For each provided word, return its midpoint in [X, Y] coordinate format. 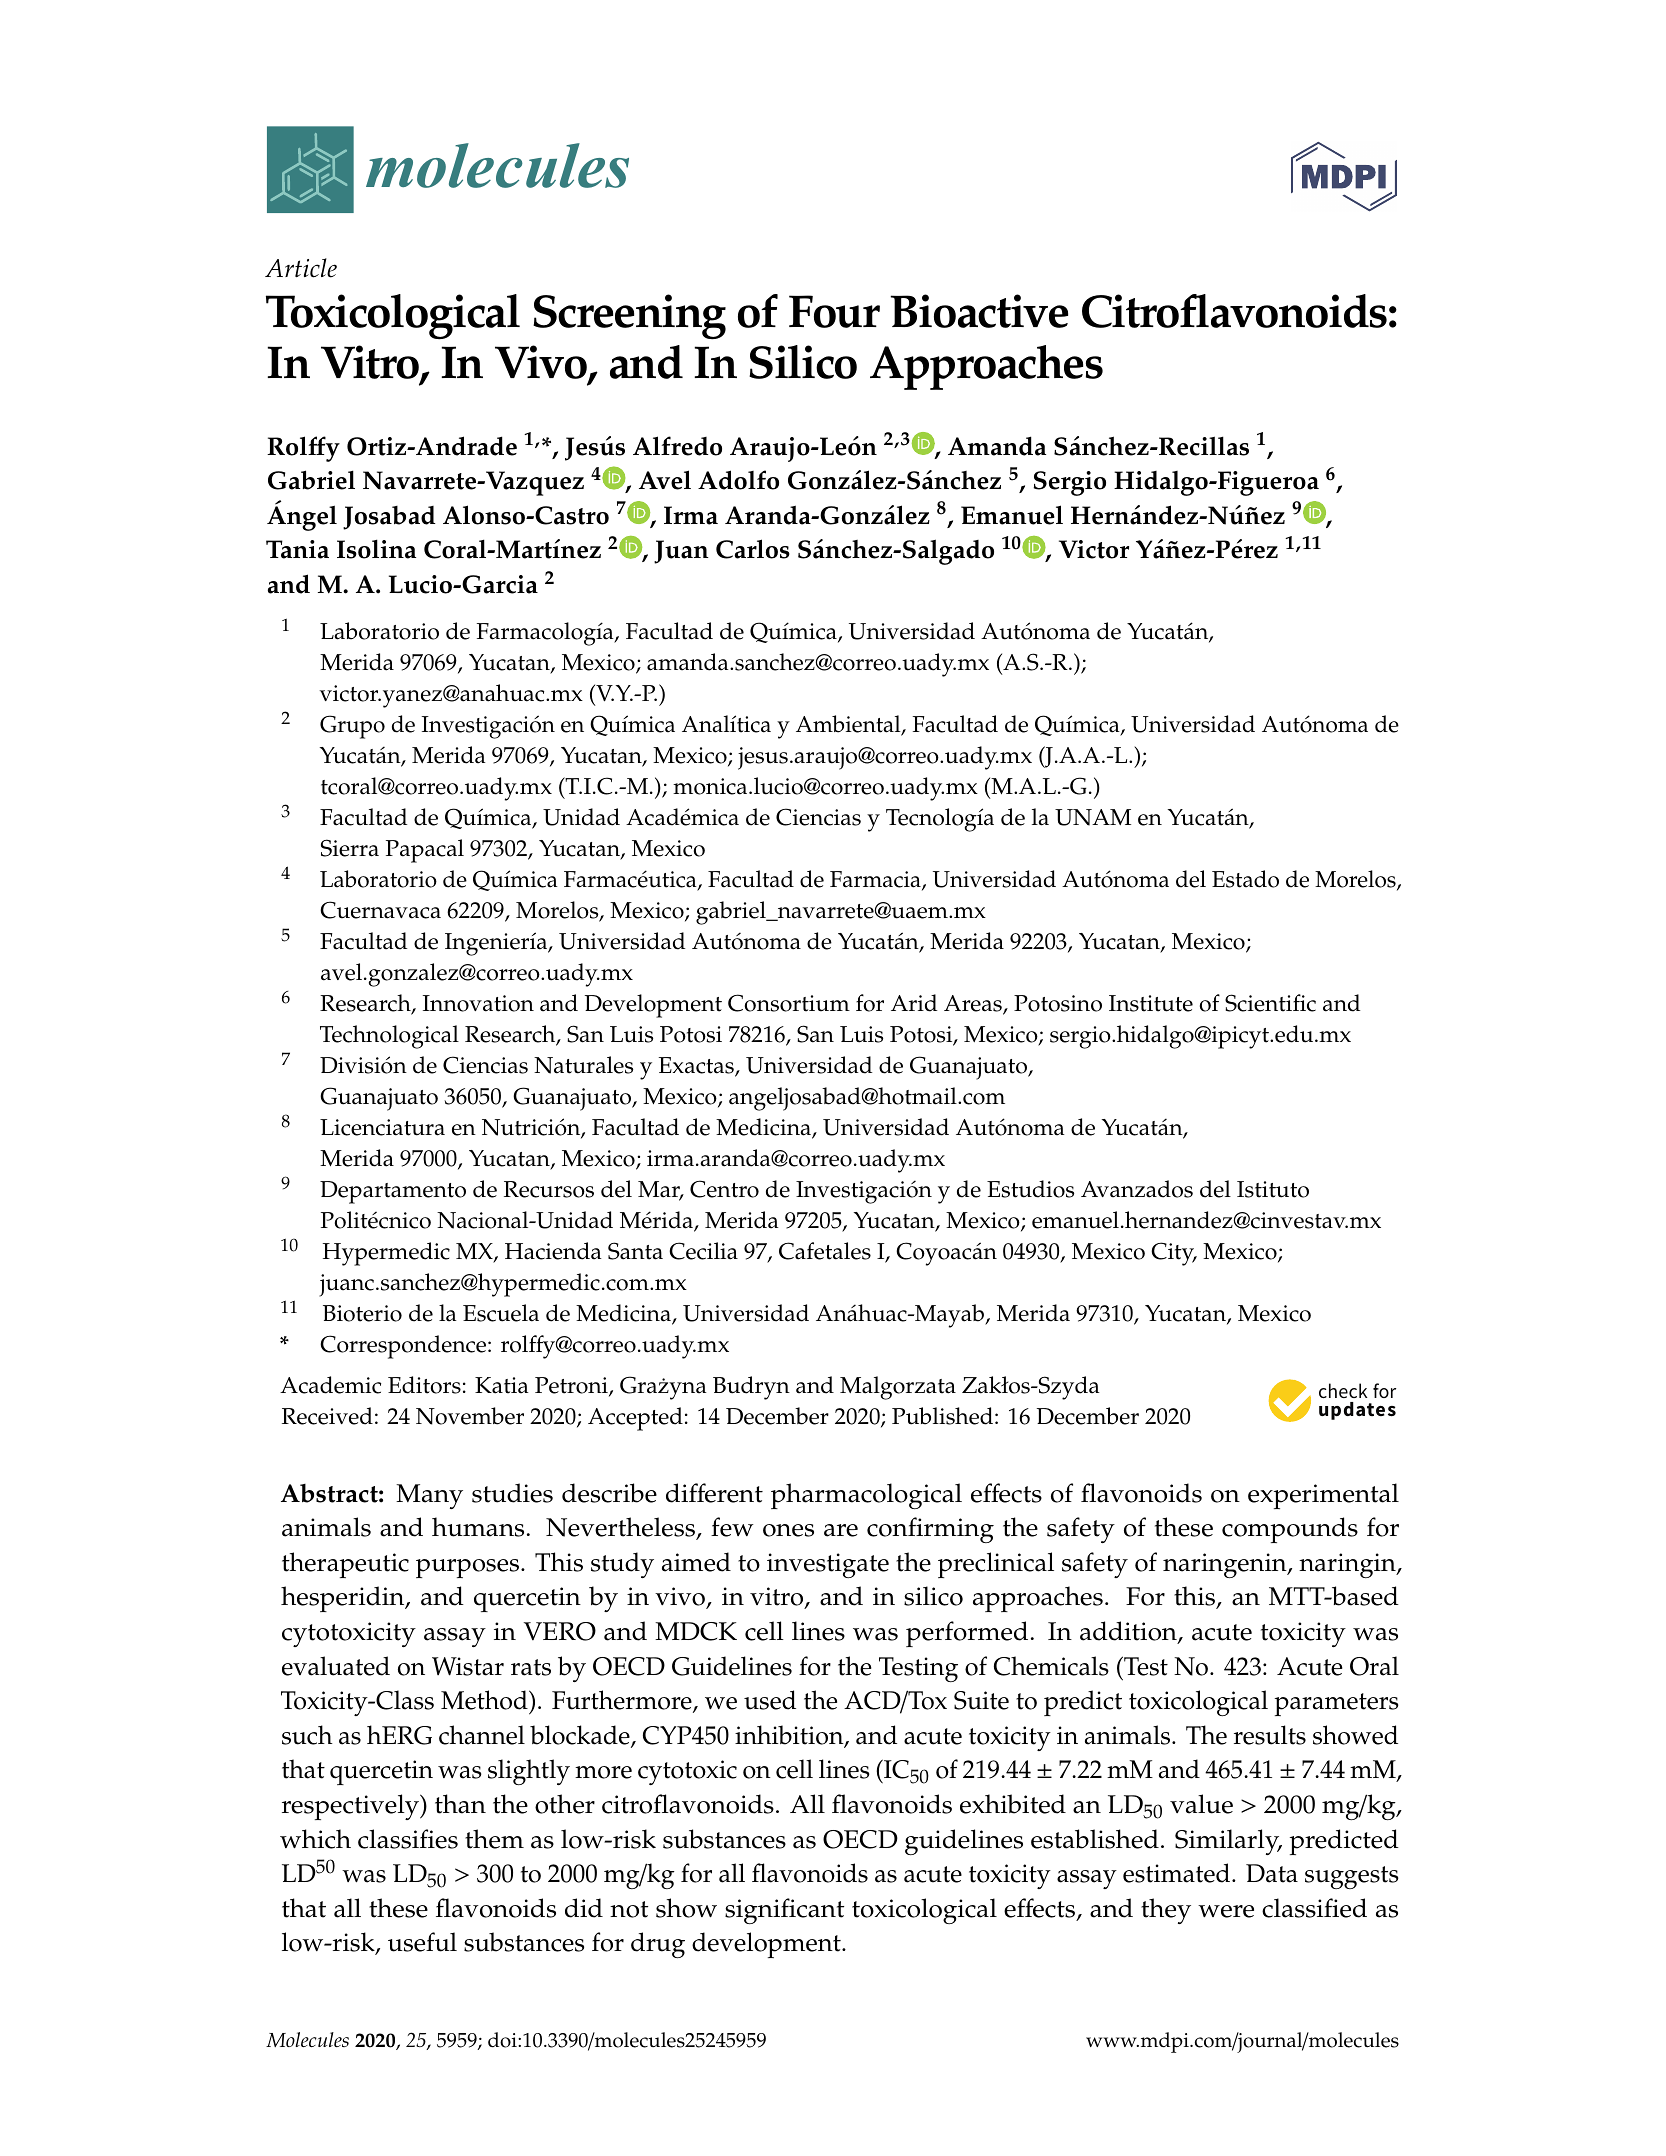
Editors [424, 1385]
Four [834, 311]
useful [422, 1942]
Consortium [789, 1003]
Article [301, 268]
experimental [1323, 1496]
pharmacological [866, 1496]
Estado [1245, 879]
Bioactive [979, 311]
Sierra [350, 848]
